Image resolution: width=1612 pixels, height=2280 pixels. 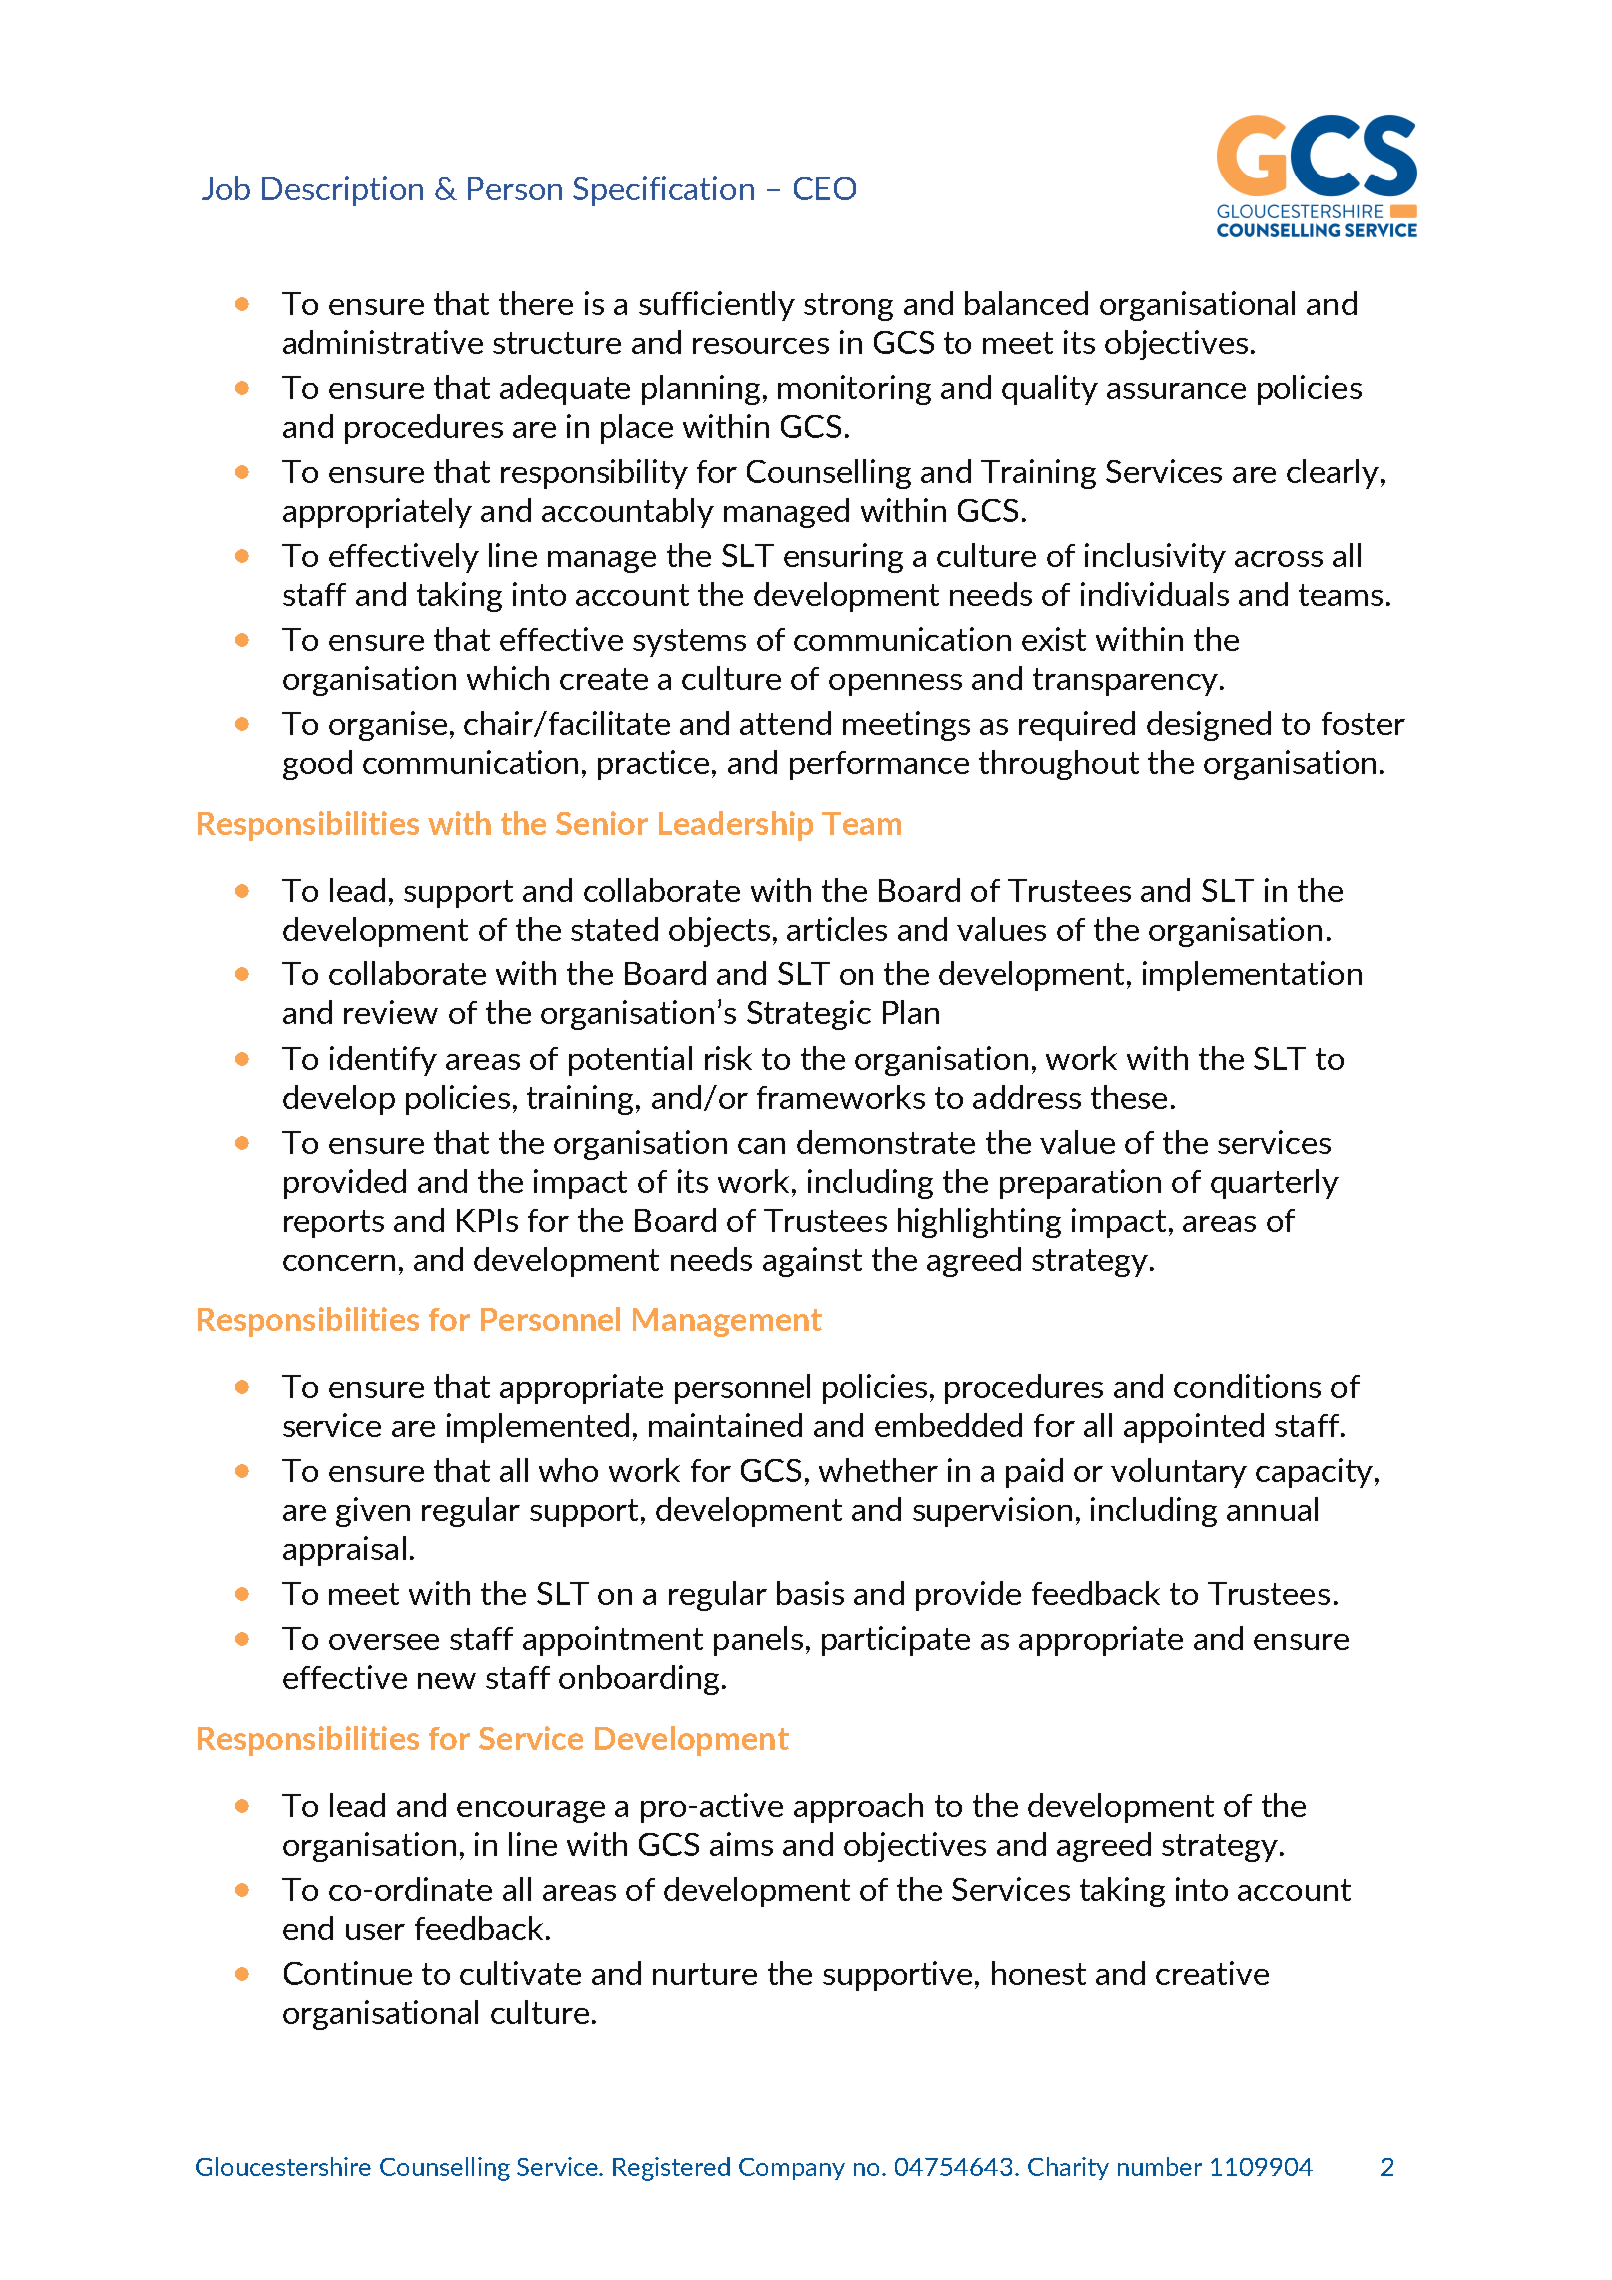 I want to click on Description, so click(x=342, y=191).
